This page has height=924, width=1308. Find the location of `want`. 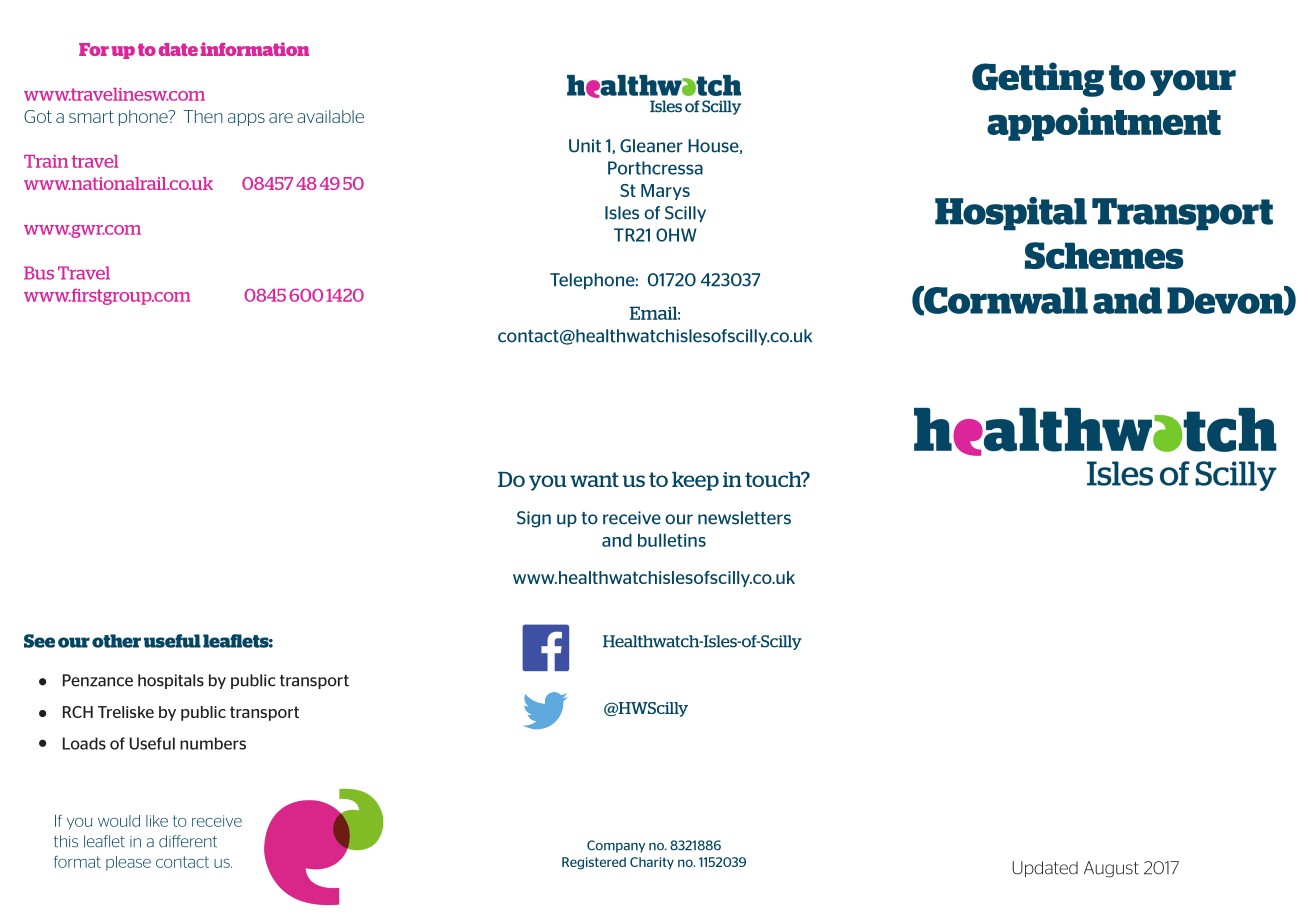

want is located at coordinates (594, 479).
